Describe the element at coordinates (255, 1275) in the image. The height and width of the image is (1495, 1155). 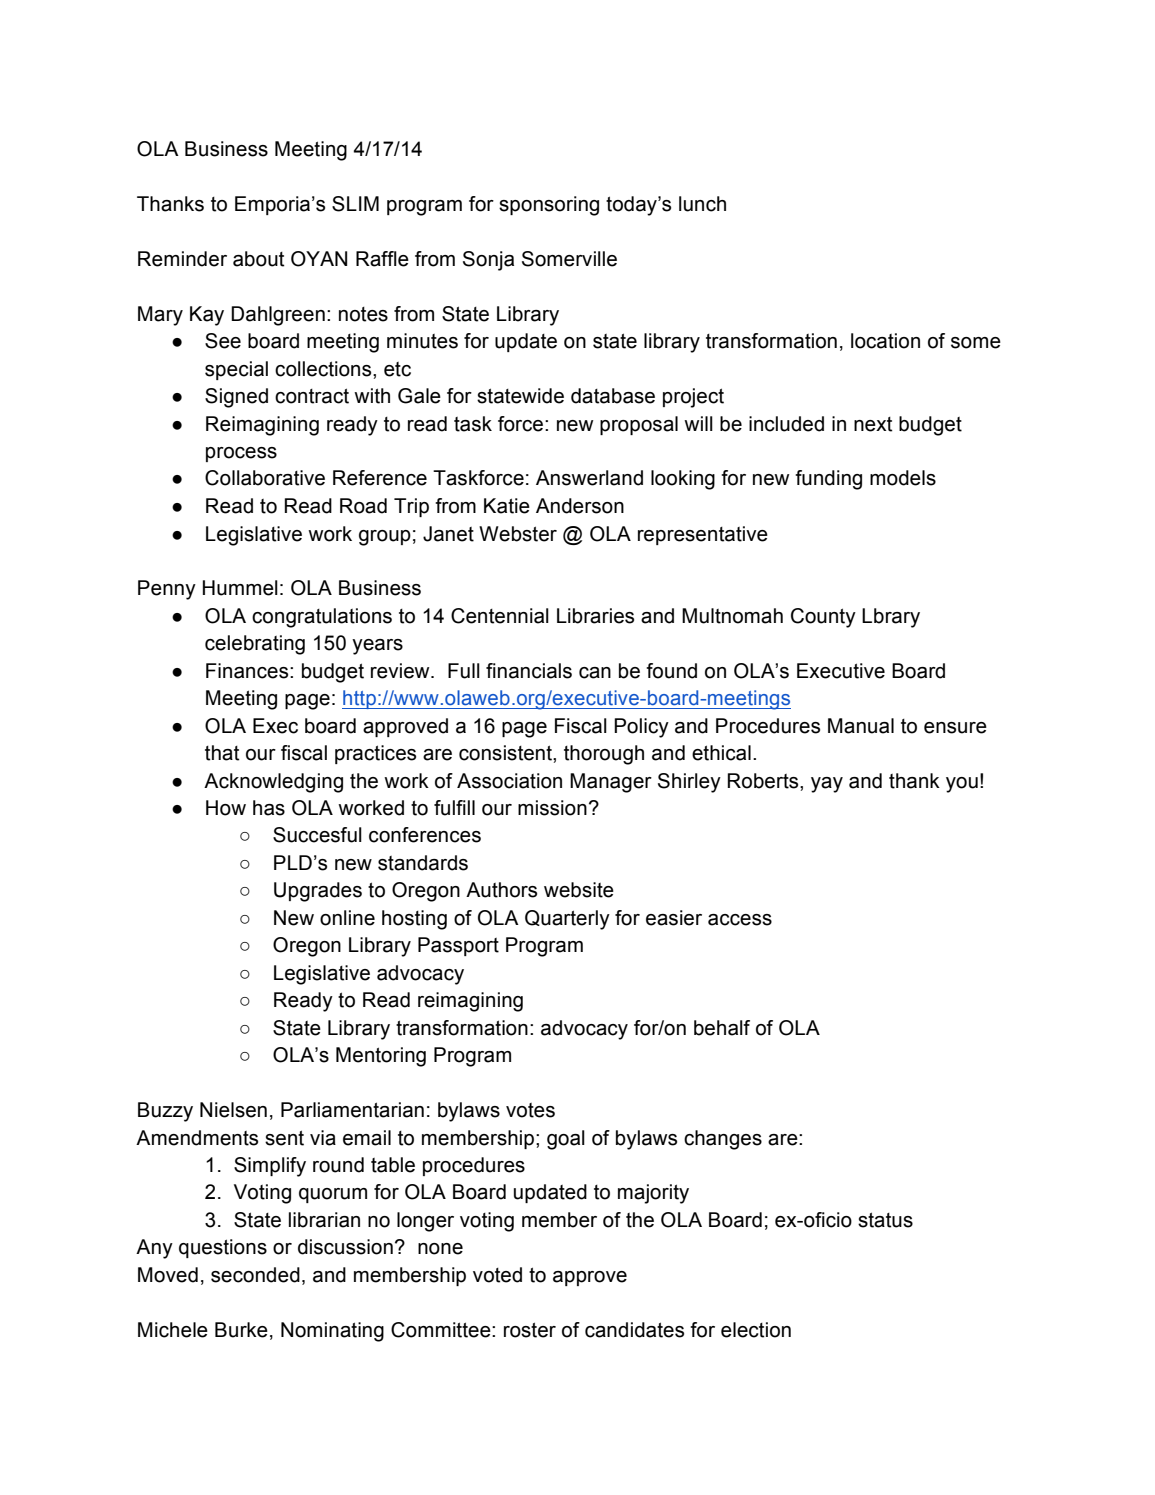
I see `seconded` at that location.
